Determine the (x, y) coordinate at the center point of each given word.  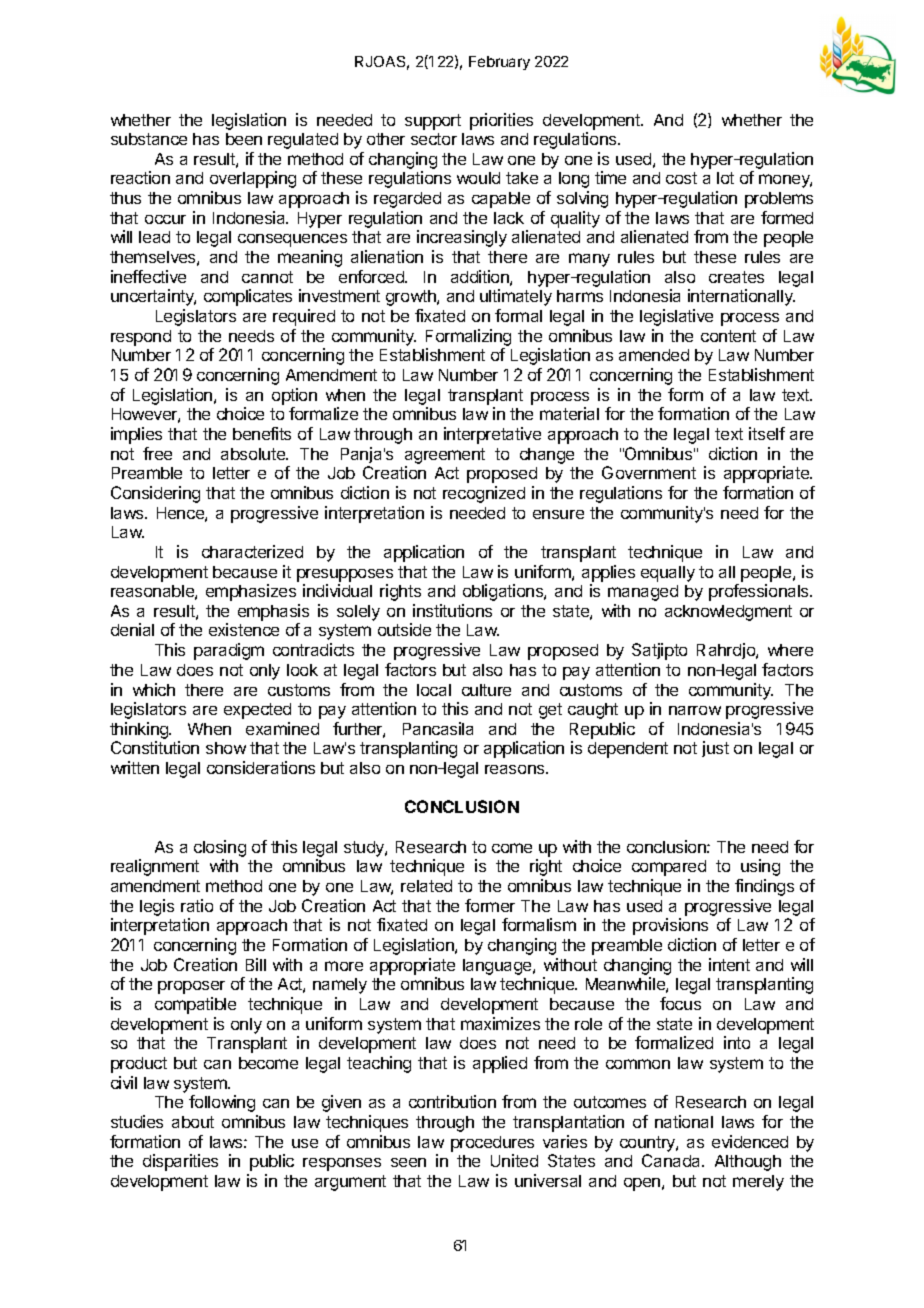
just (715, 749)
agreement (445, 456)
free (157, 453)
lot (725, 178)
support (433, 122)
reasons (516, 769)
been (244, 139)
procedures (492, 1144)
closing (220, 848)
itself (767, 433)
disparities (180, 1162)
